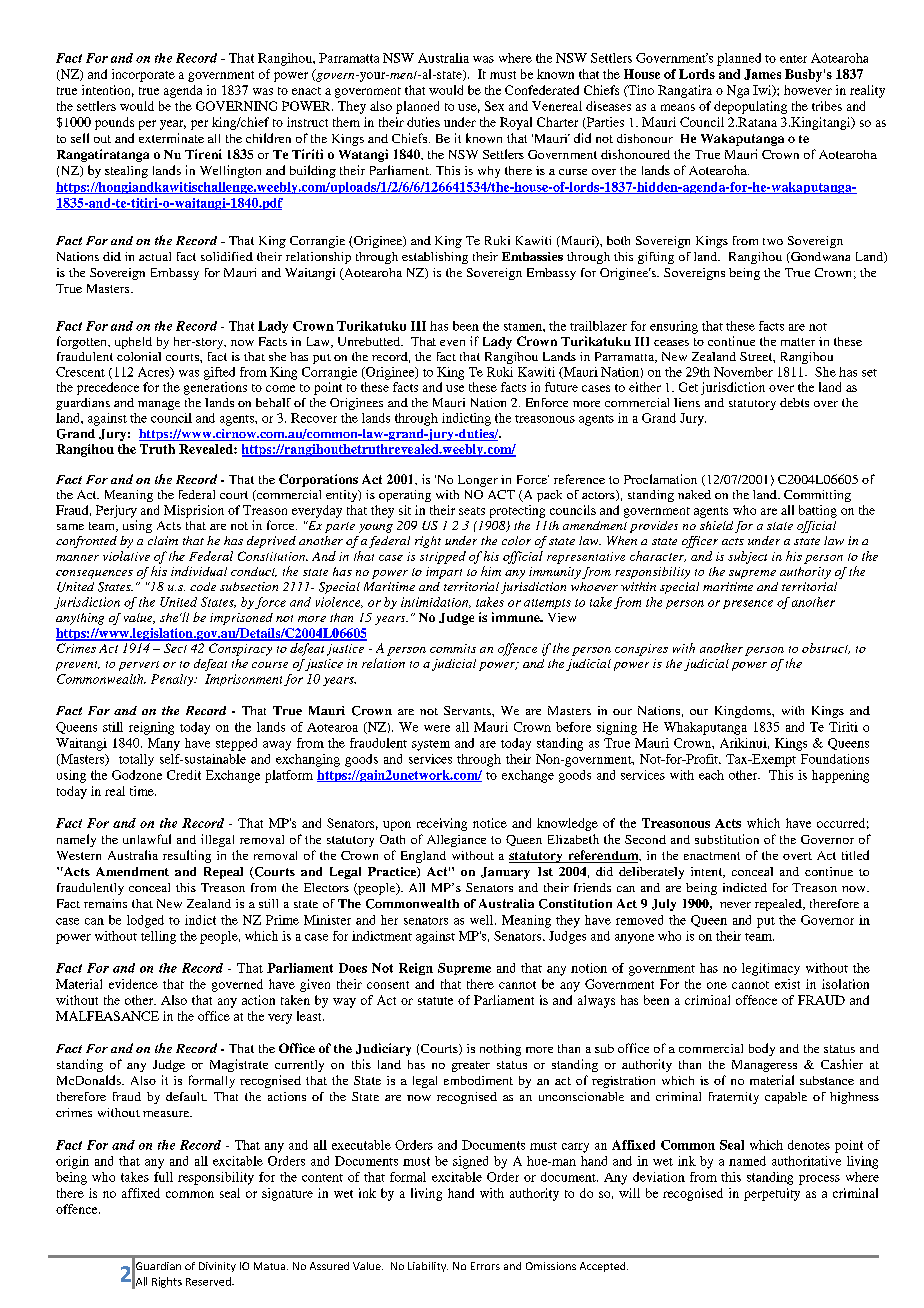  I want to click on statute, so click(435, 1001).
